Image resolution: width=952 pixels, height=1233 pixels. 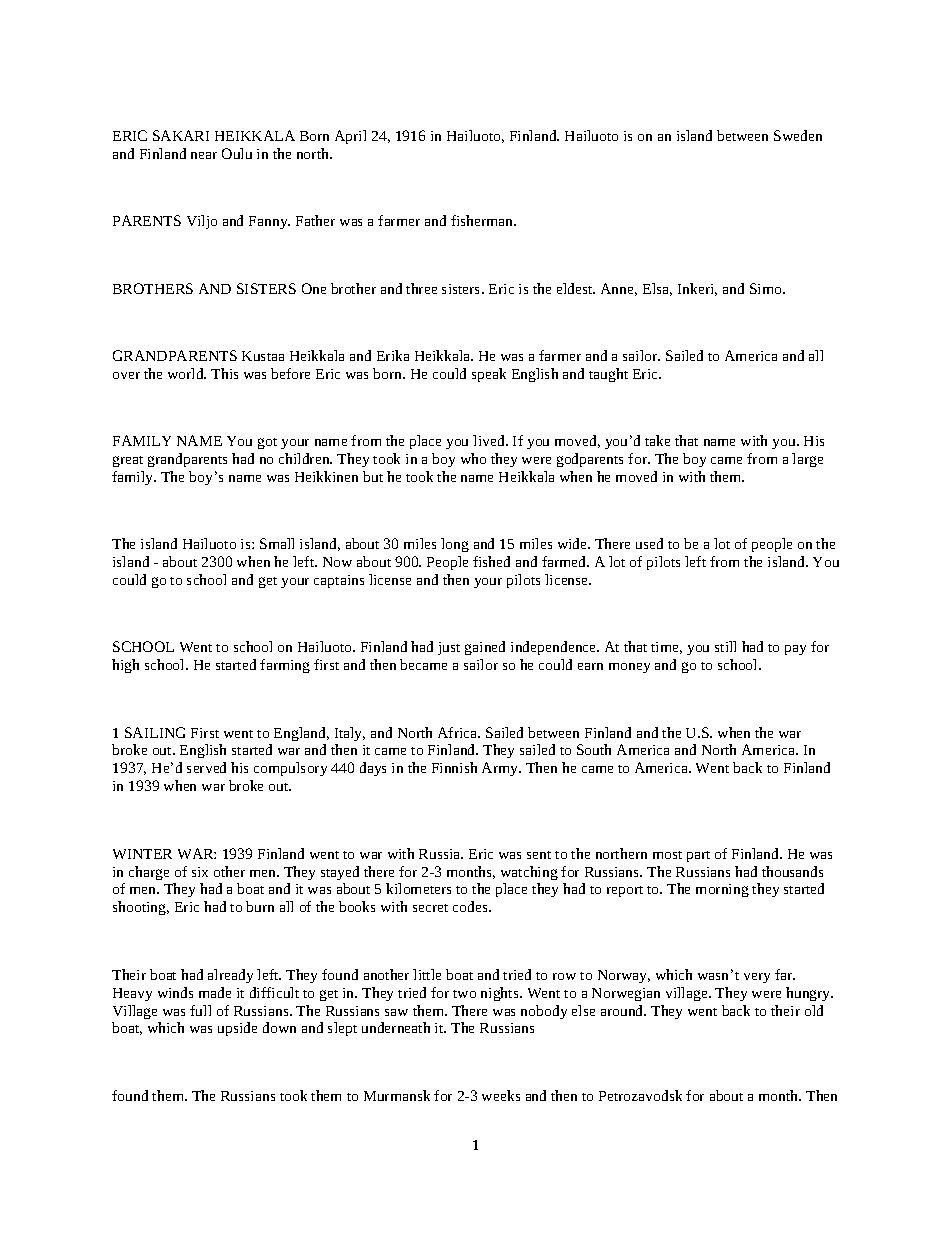 What do you see at coordinates (458, 732) in the screenshot?
I see `Africa` at bounding box center [458, 732].
